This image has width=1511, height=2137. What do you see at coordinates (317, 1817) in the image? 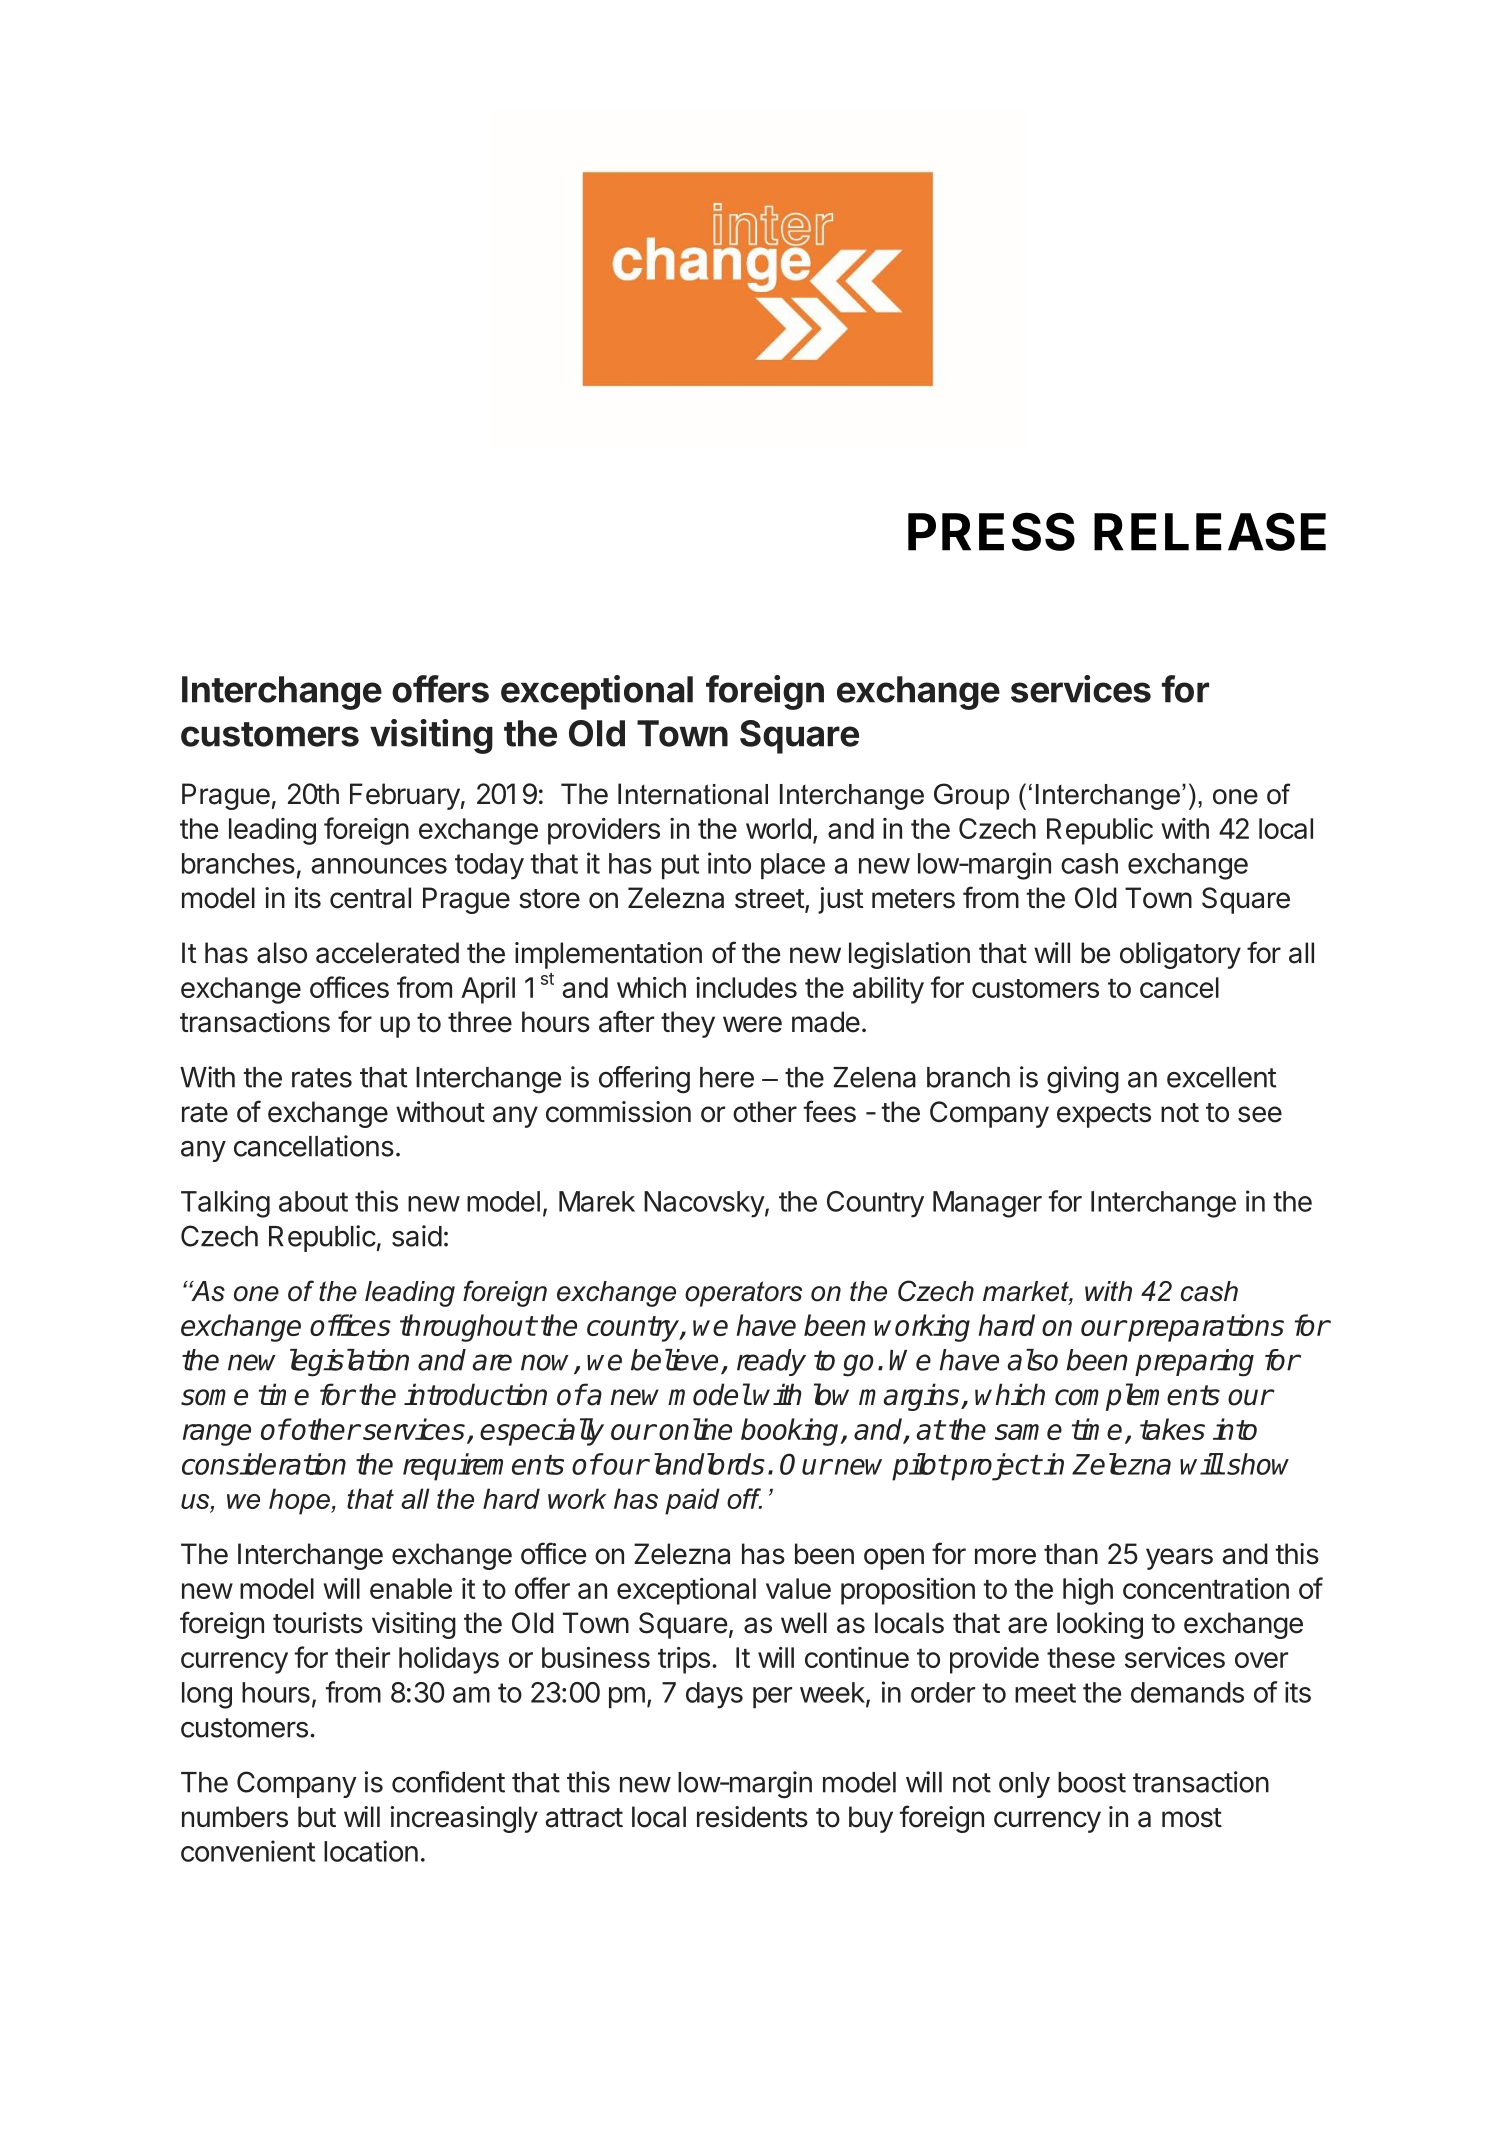
I see `but` at bounding box center [317, 1817].
